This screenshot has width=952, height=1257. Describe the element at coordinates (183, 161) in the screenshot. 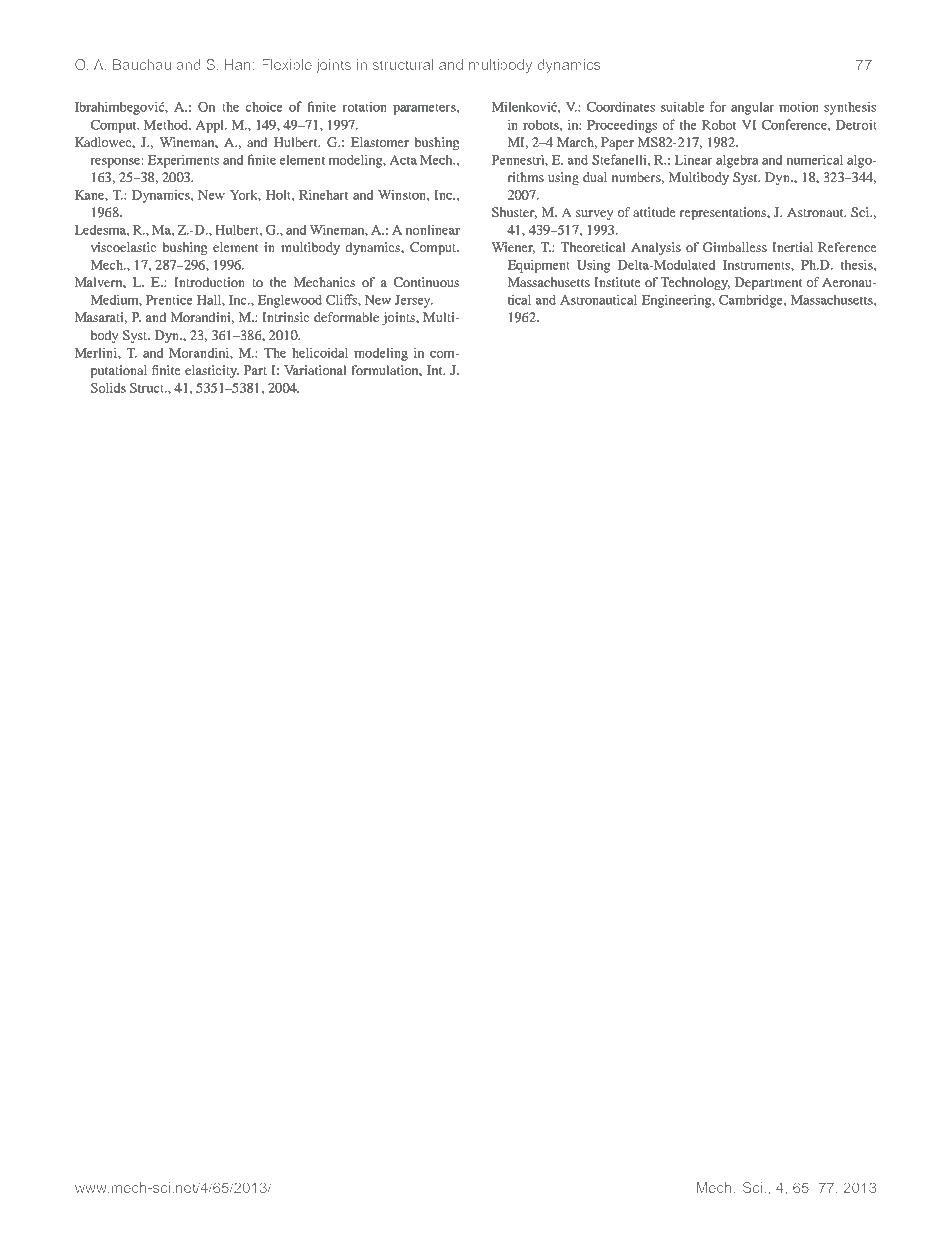

I see `Experiments` at that location.
